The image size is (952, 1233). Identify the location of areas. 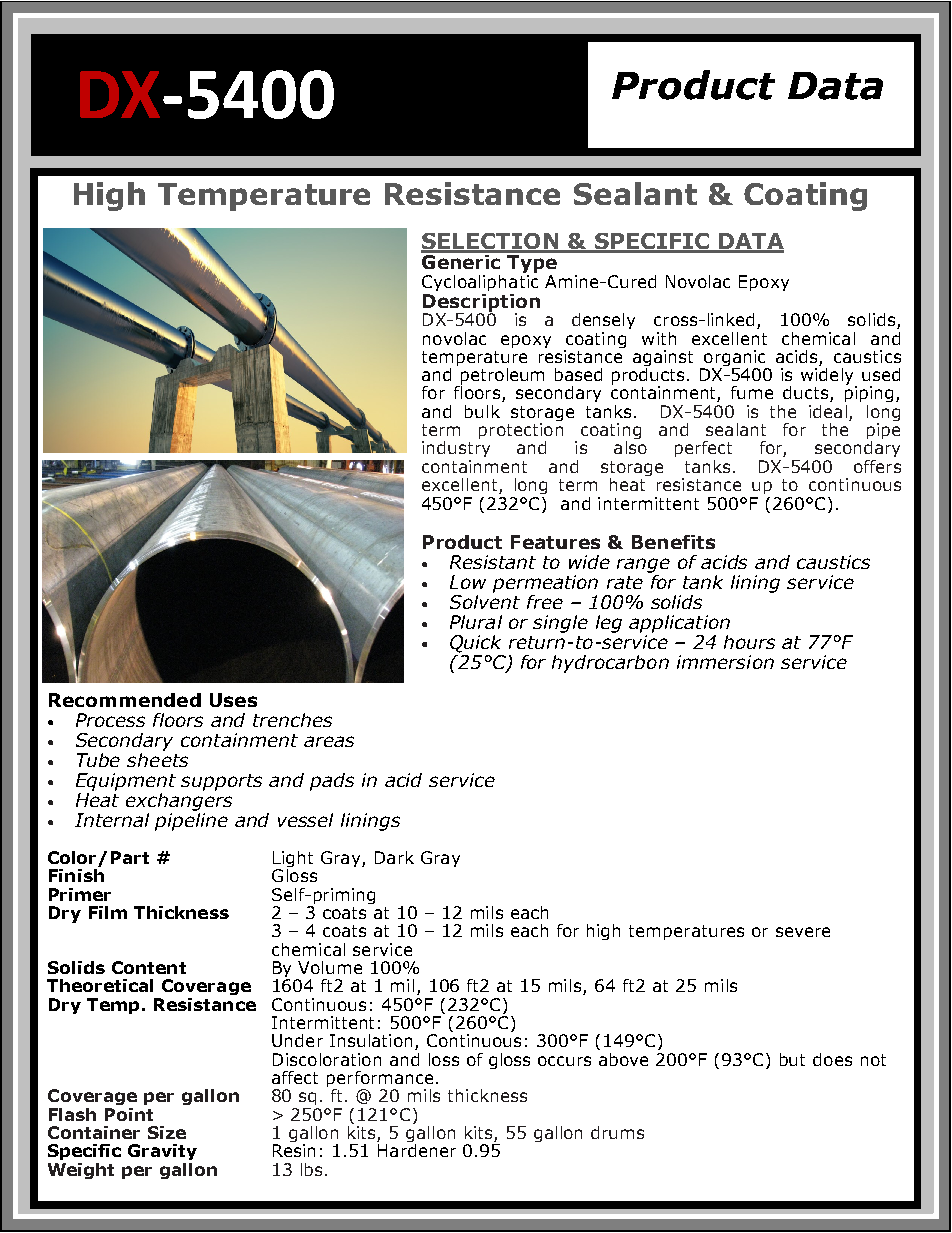
(329, 741).
